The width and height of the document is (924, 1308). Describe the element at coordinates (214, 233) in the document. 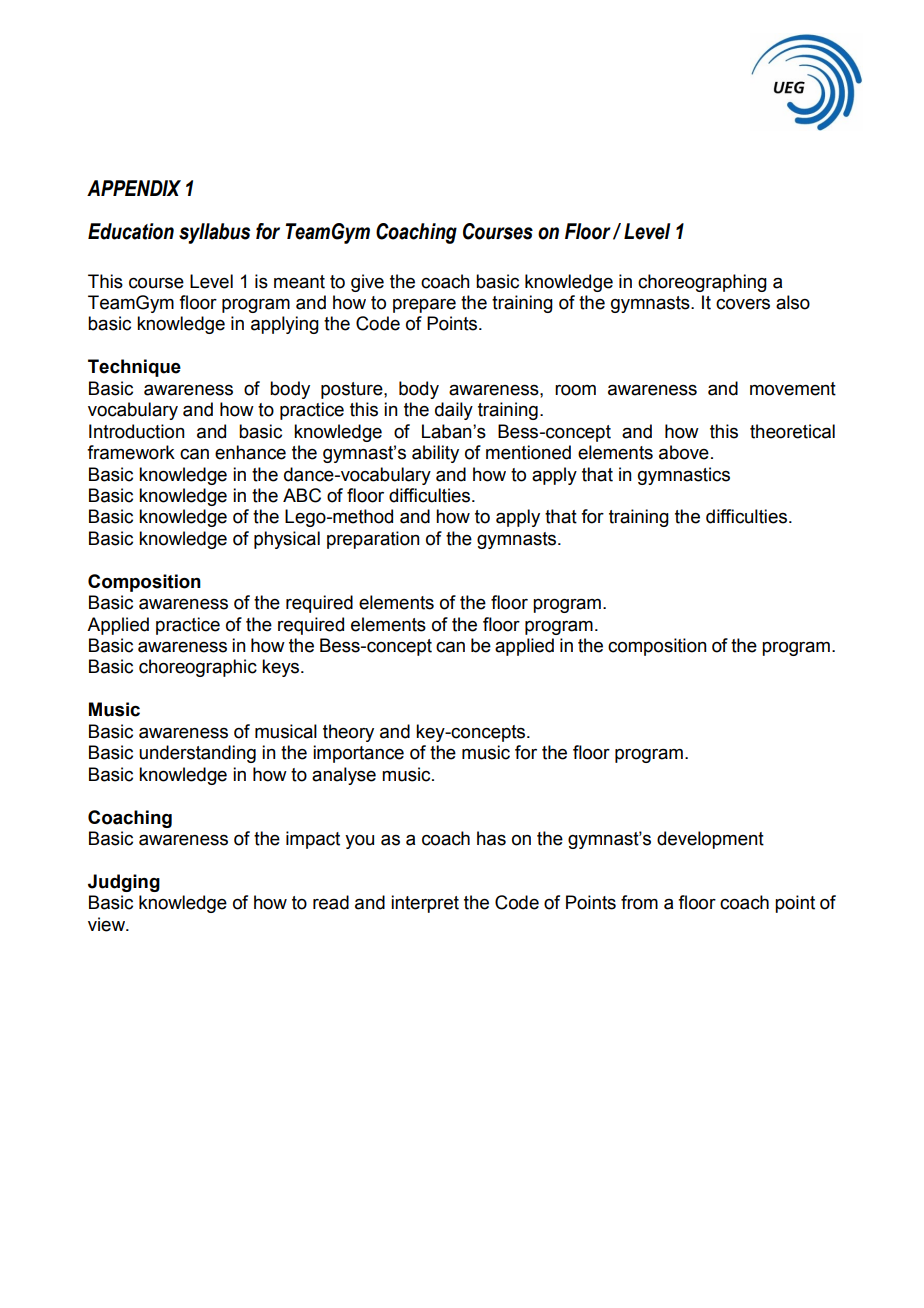

I see `syllabus` at that location.
